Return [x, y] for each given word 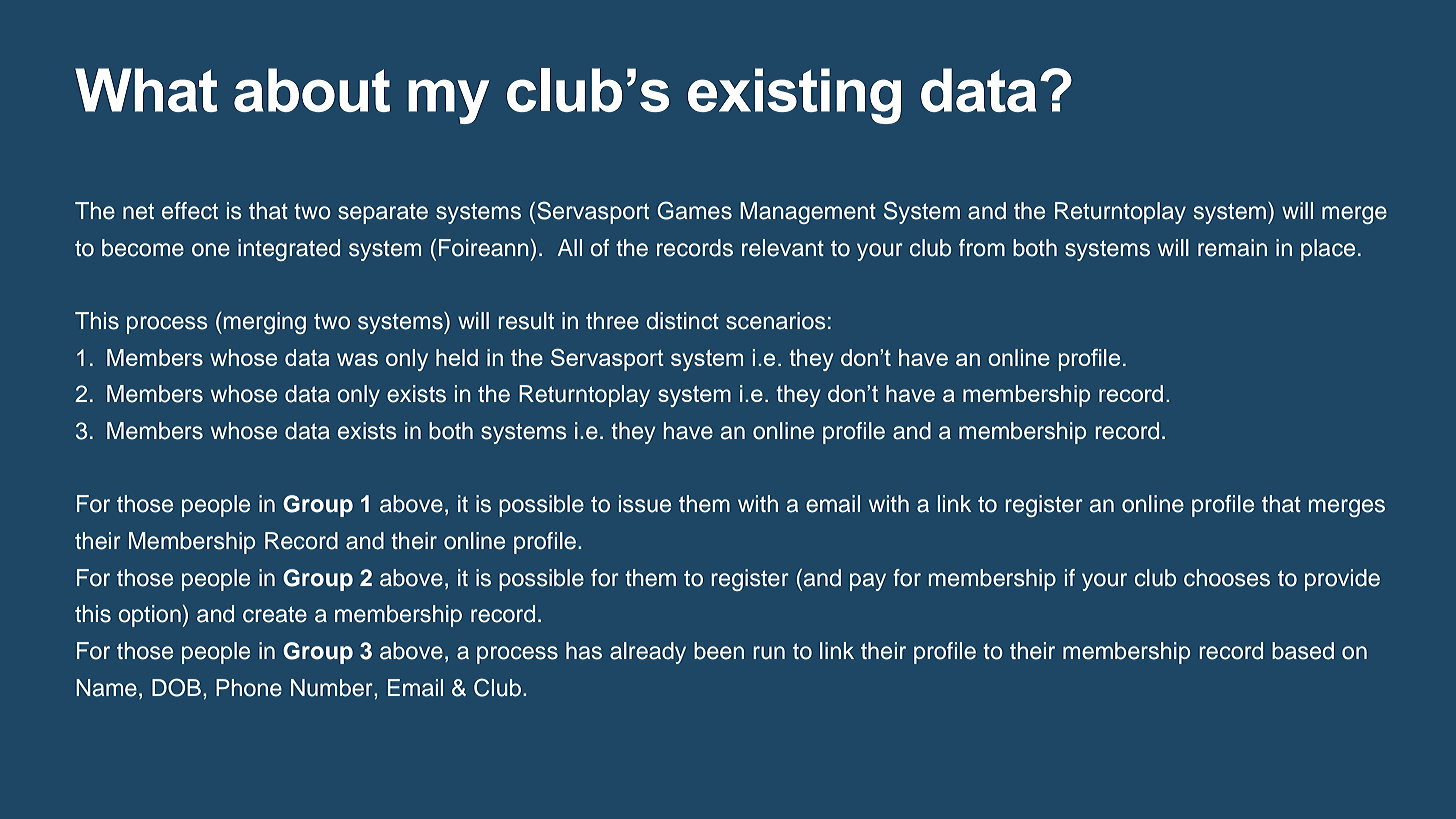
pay [868, 582]
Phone [249, 688]
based [1303, 651]
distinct [683, 321]
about [312, 90]
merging [265, 323]
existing [794, 96]
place [1328, 250]
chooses [1227, 578]
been [719, 651]
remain [1232, 248]
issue [645, 504]
